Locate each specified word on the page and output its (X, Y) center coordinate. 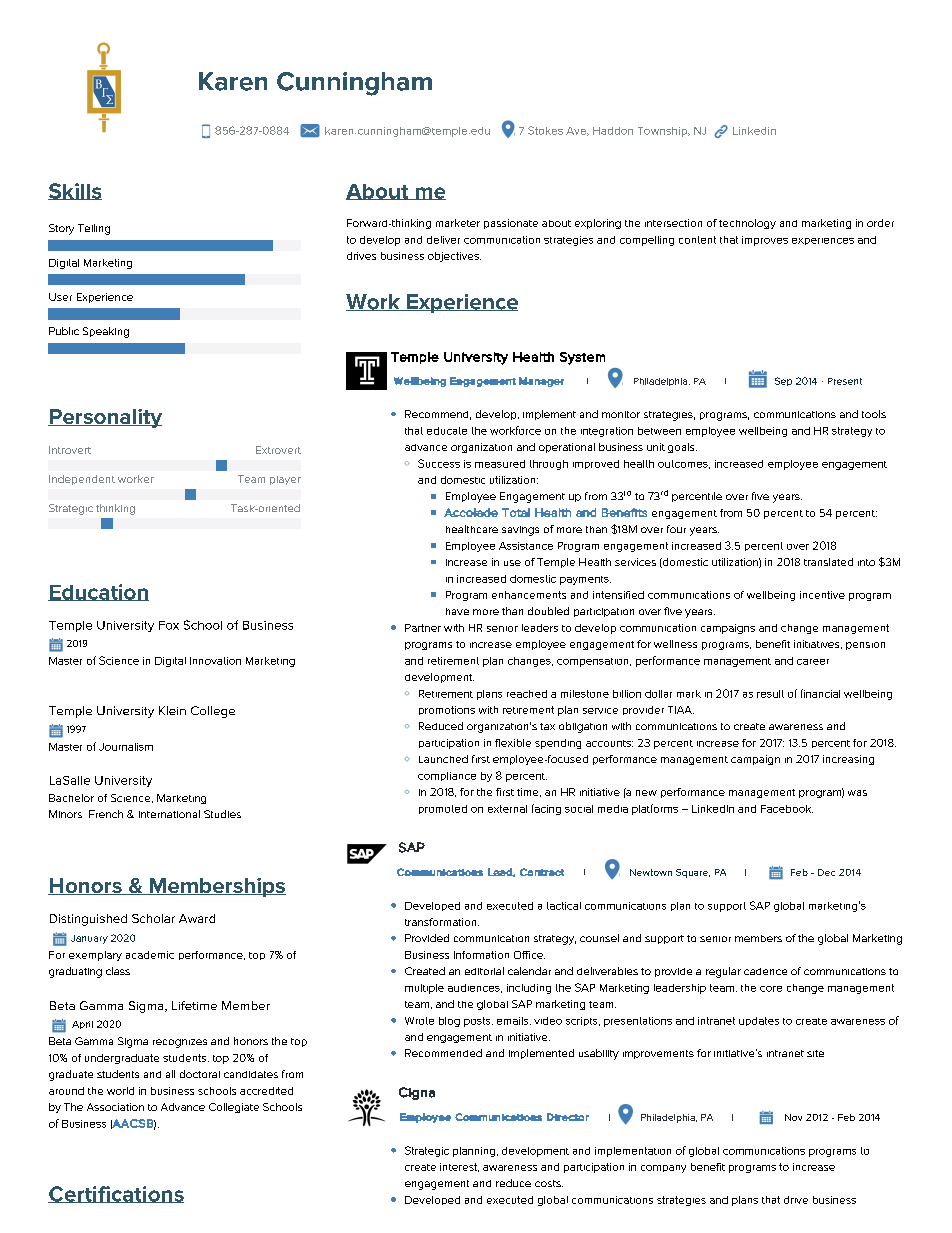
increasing (848, 760)
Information (481, 955)
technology (747, 224)
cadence (765, 971)
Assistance (526, 546)
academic (150, 955)
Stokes (545, 130)
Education (98, 592)
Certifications (116, 1194)
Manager (541, 382)
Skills (75, 191)
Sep (783, 381)
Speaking (106, 332)
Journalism (126, 747)
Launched (443, 759)
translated (828, 562)
